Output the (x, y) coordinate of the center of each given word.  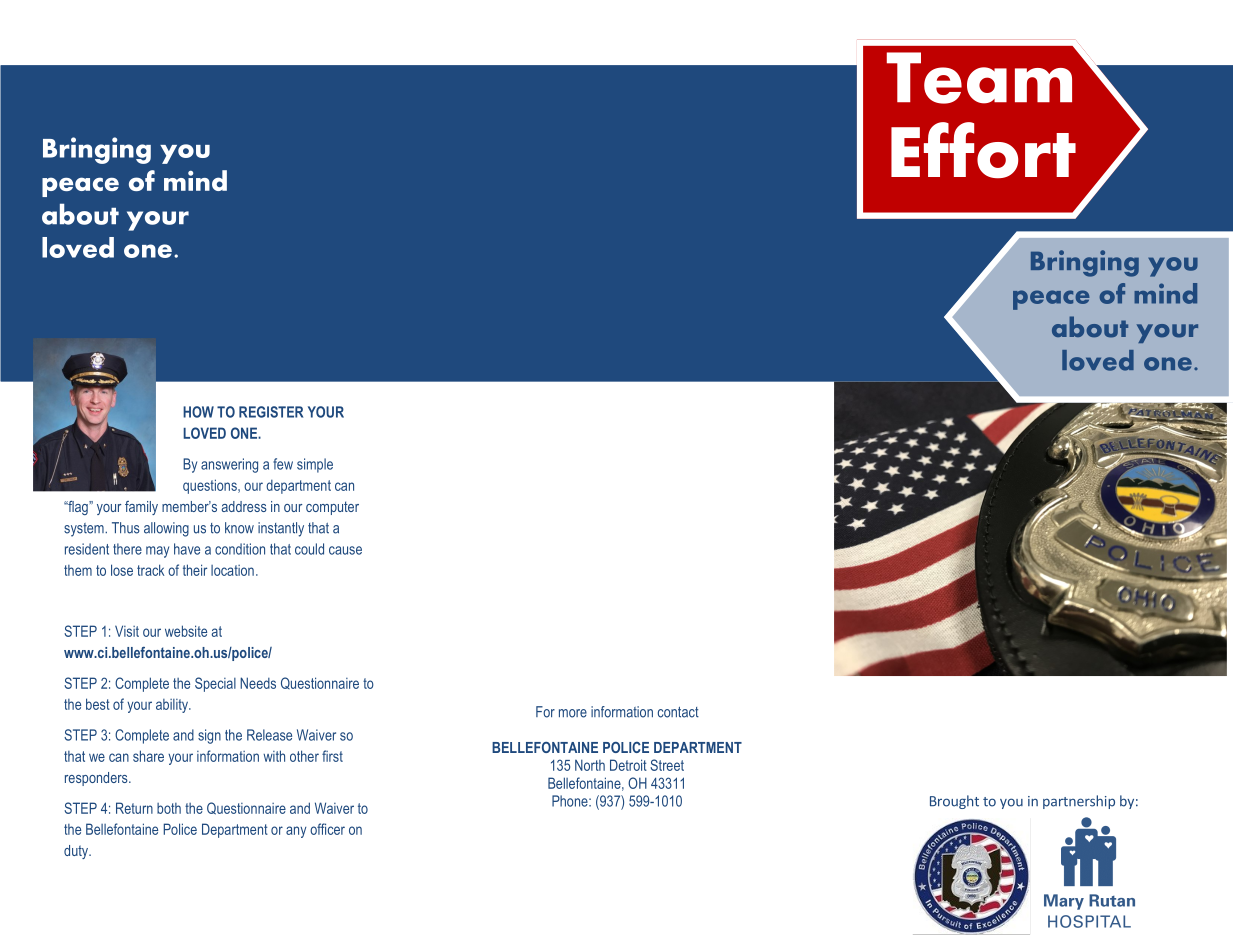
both (169, 808)
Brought (954, 802)
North (590, 765)
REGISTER (271, 412)
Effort (983, 150)
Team (979, 78)
